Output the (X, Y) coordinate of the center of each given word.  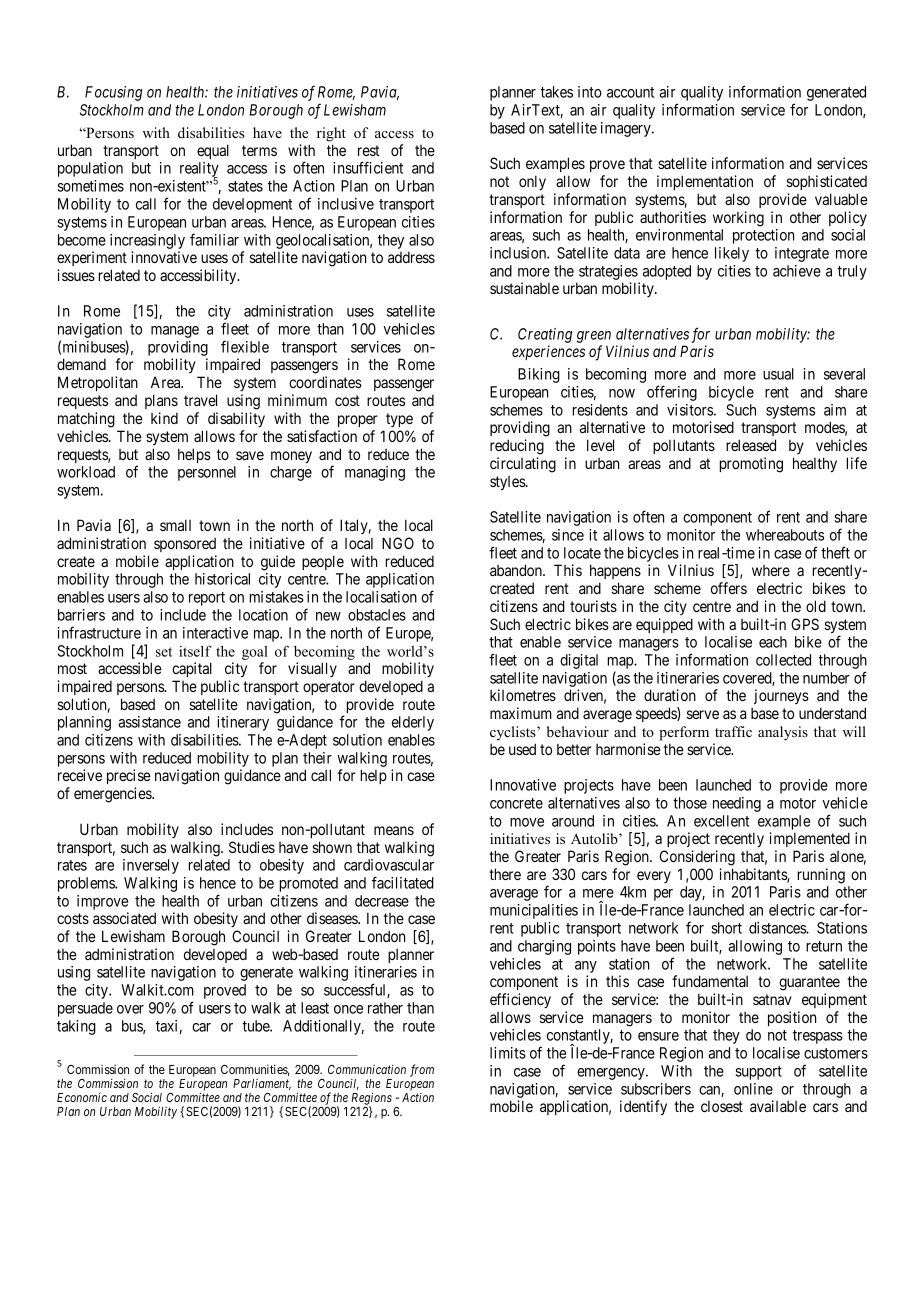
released (751, 445)
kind (164, 418)
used (522, 749)
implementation (705, 182)
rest (369, 150)
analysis (783, 733)
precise (129, 776)
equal (213, 151)
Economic (82, 1097)
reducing (517, 447)
